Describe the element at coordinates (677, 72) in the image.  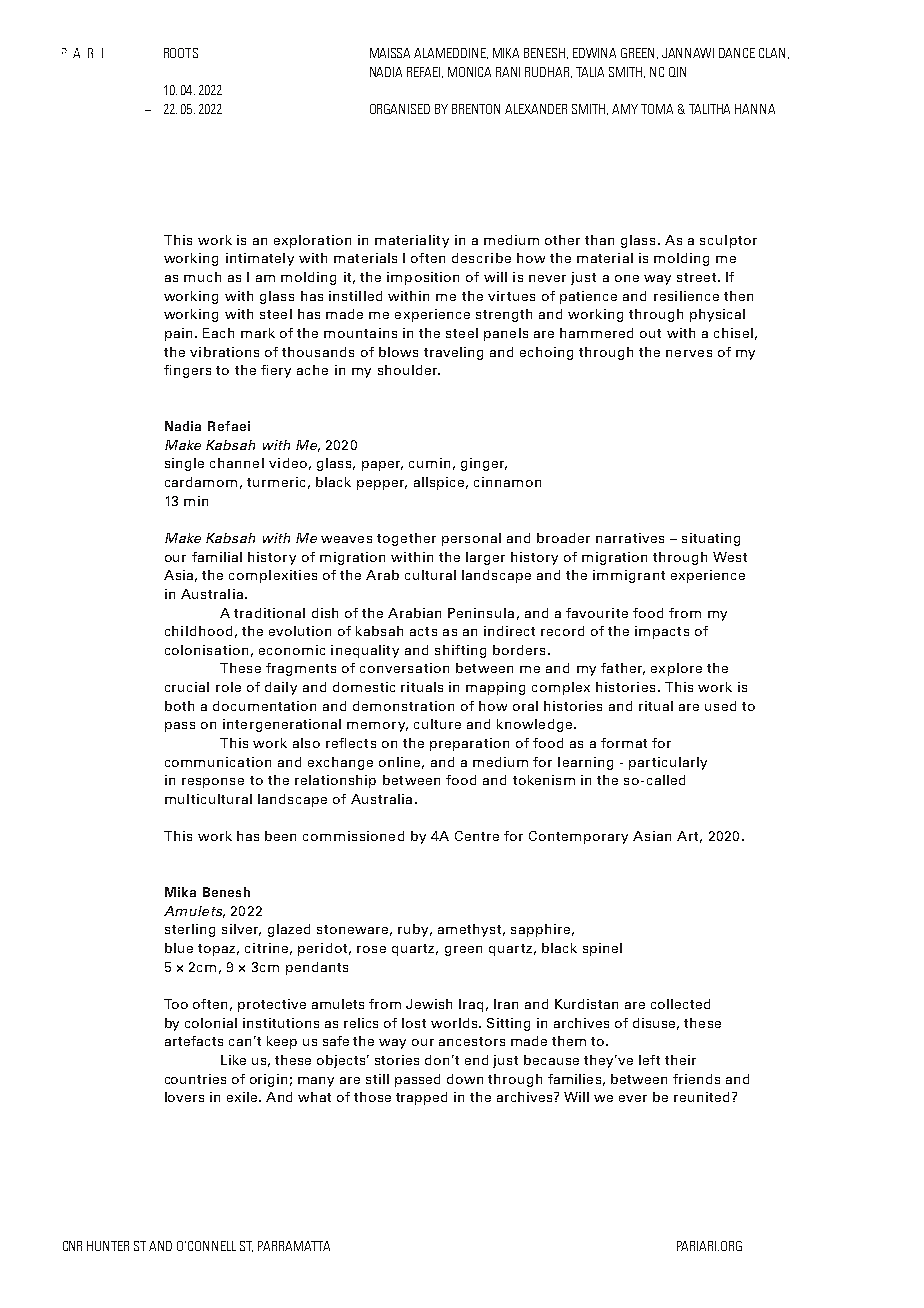
I see `QIN` at that location.
